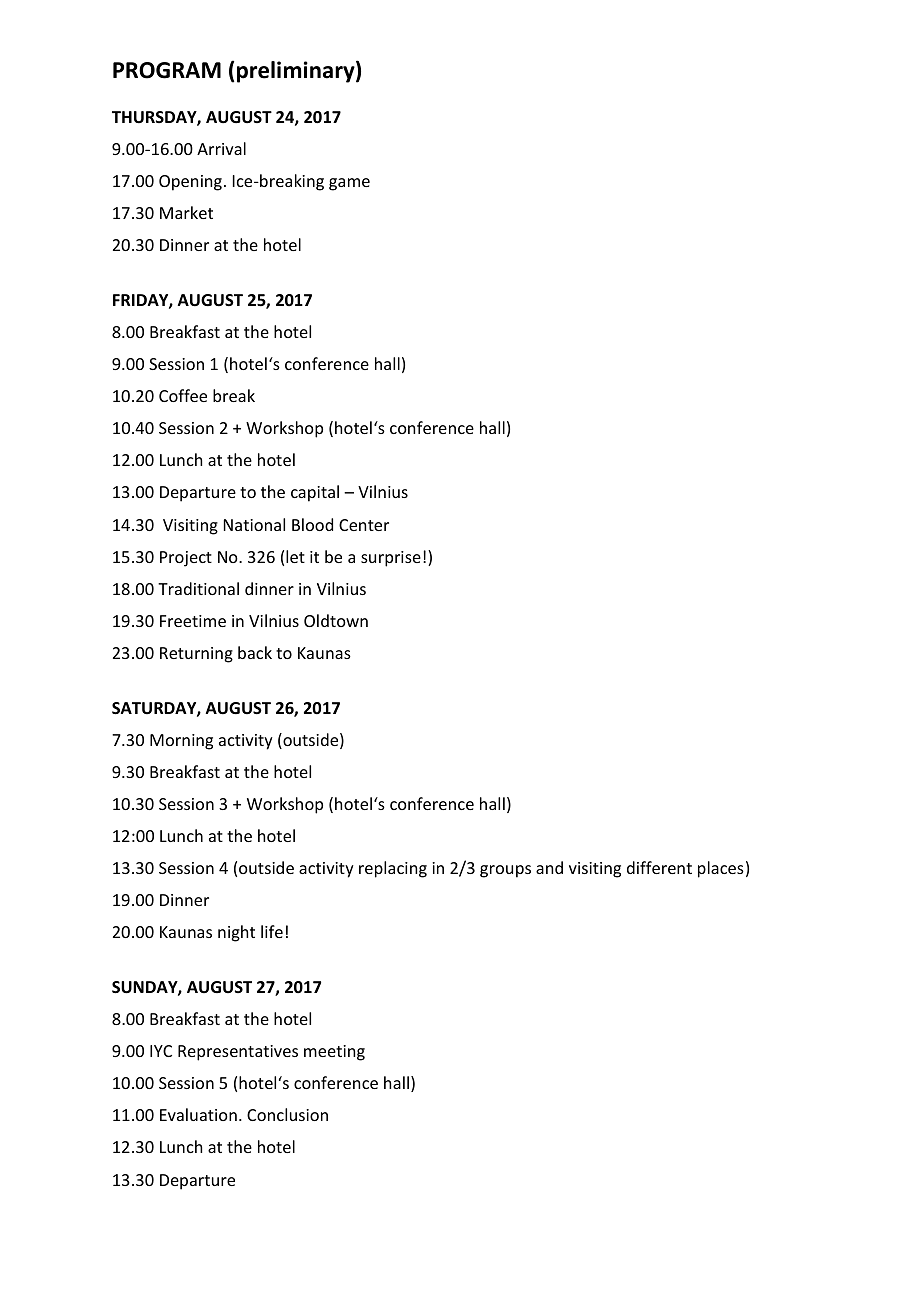 The width and height of the screenshot is (924, 1308). What do you see at coordinates (181, 742) in the screenshot?
I see `Morning` at bounding box center [181, 742].
